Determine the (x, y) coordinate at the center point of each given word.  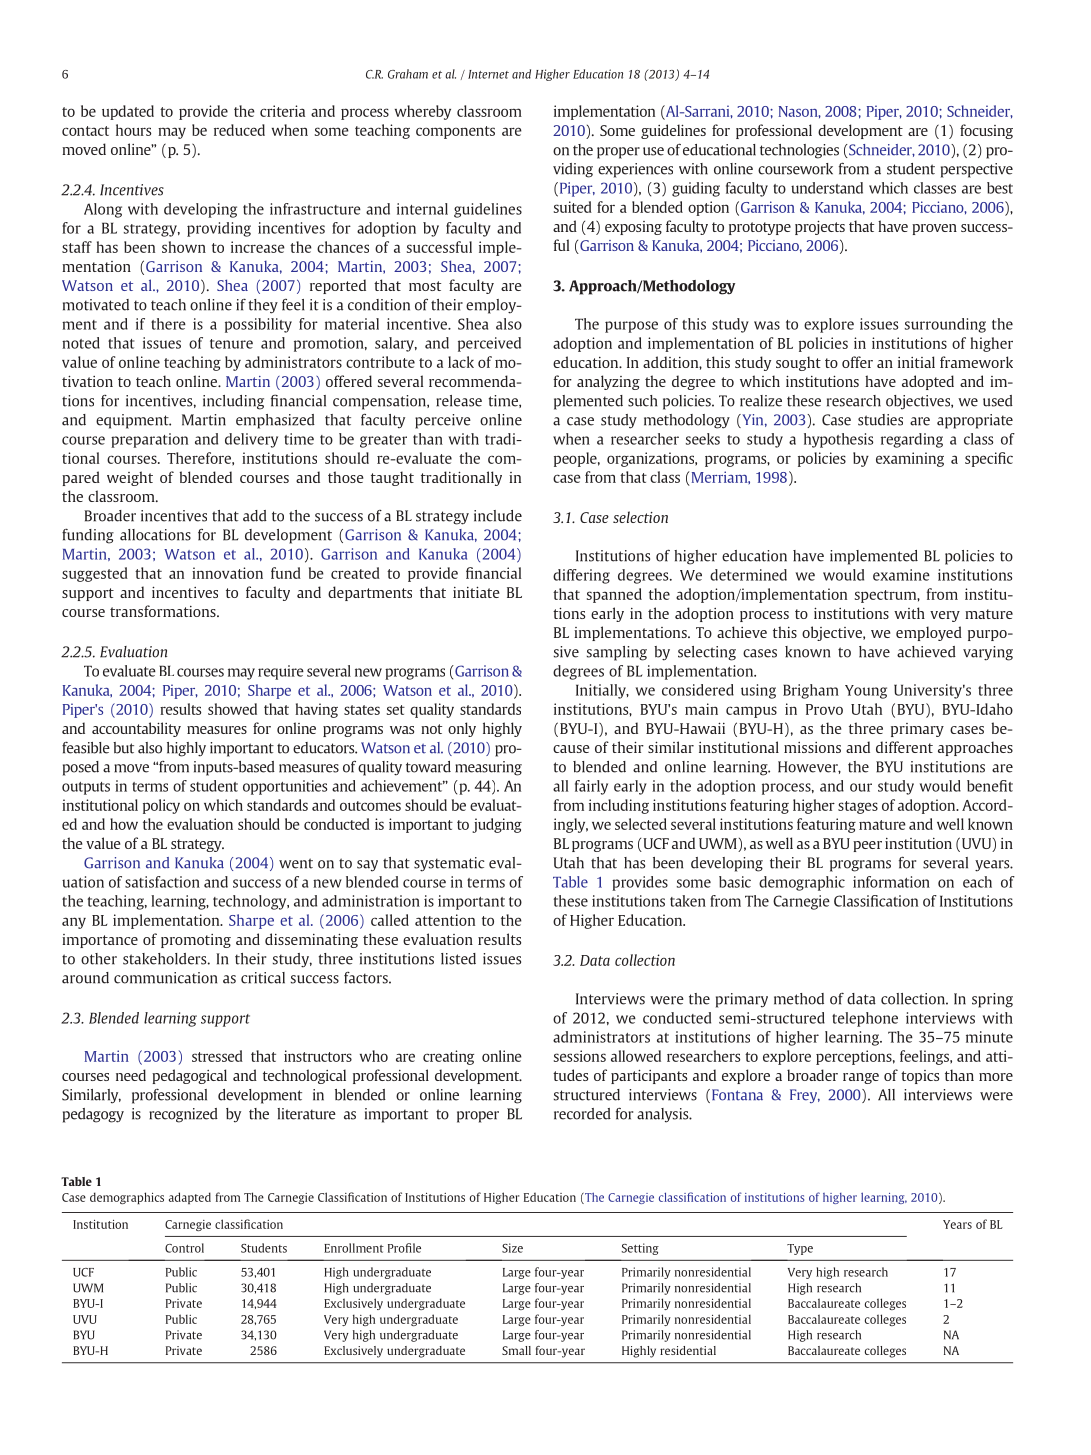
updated (128, 112)
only (462, 729)
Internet (488, 74)
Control (184, 1248)
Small (516, 1350)
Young (866, 692)
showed (232, 709)
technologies (799, 151)
